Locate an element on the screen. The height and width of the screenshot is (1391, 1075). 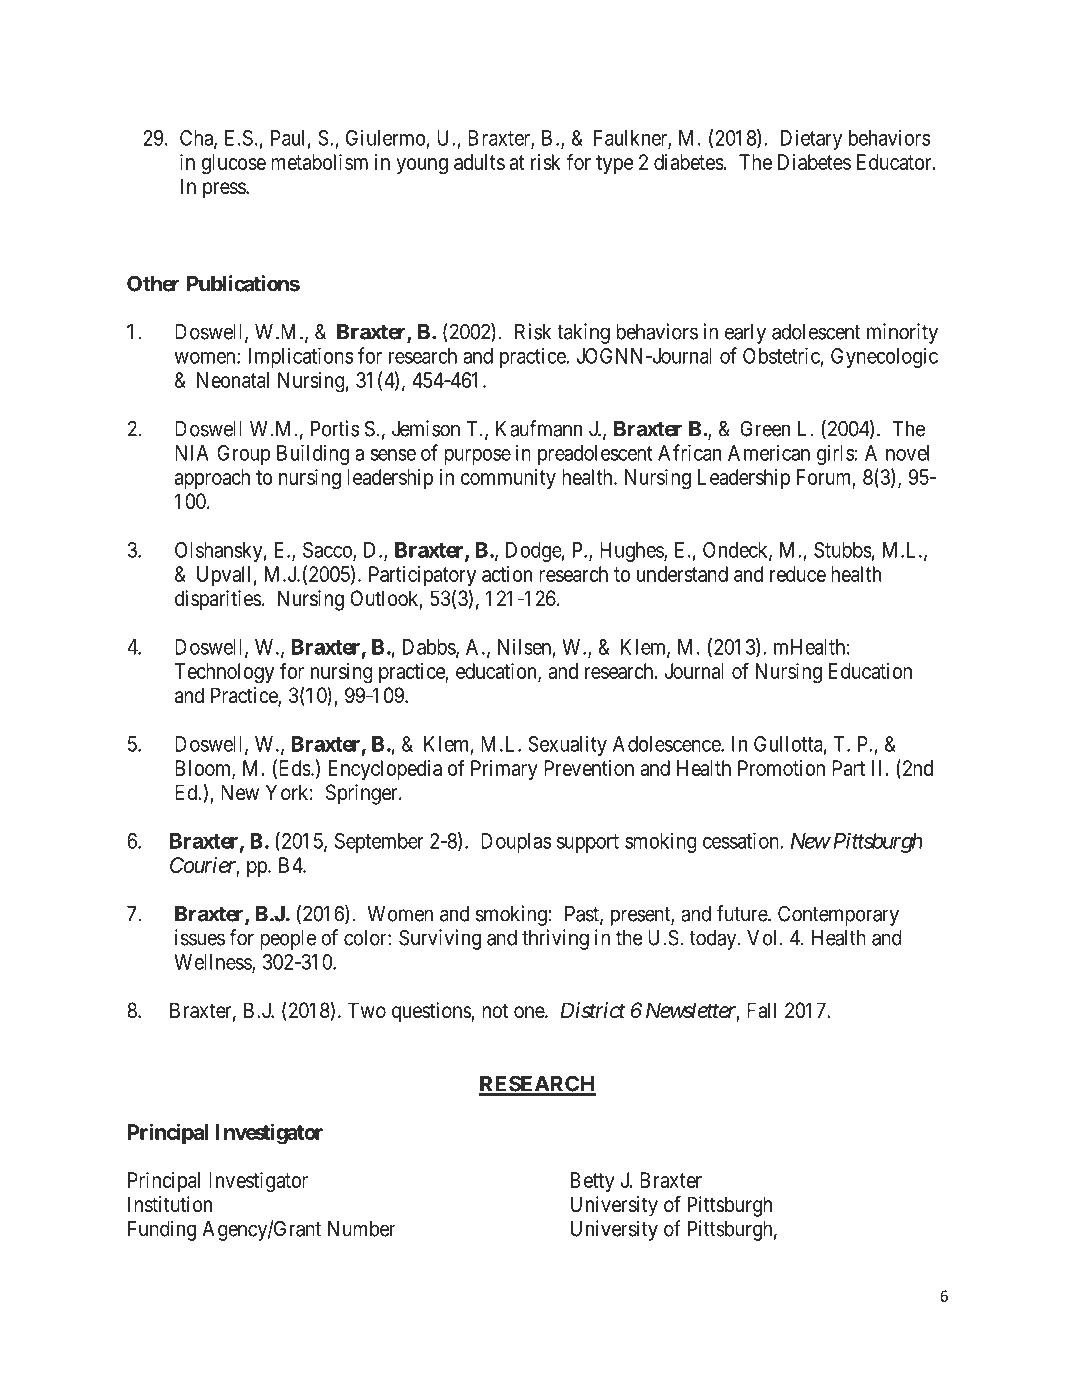
Dietary is located at coordinates (811, 139).
